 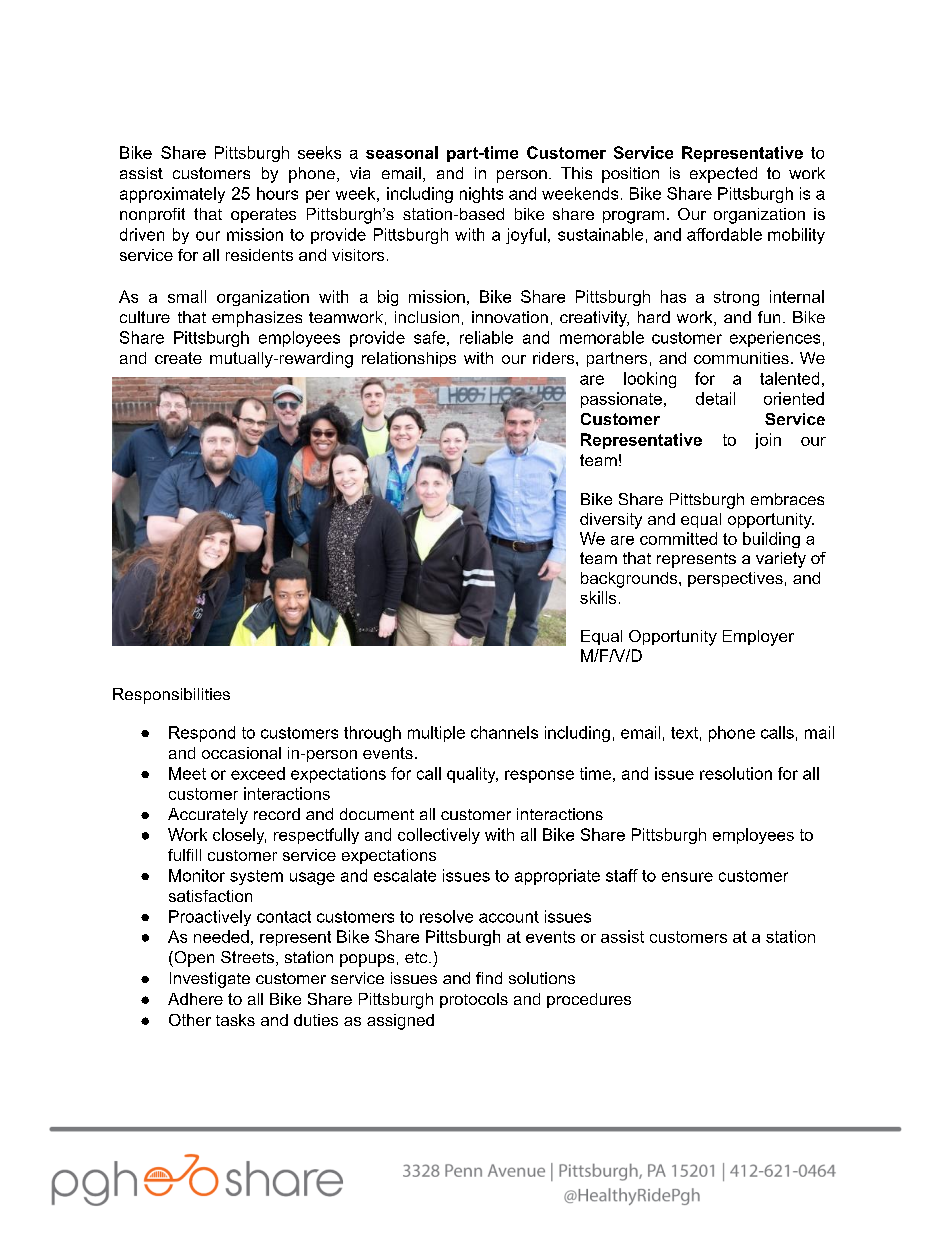 What do you see at coordinates (171, 696) in the page?
I see `Responsibilities` at bounding box center [171, 696].
